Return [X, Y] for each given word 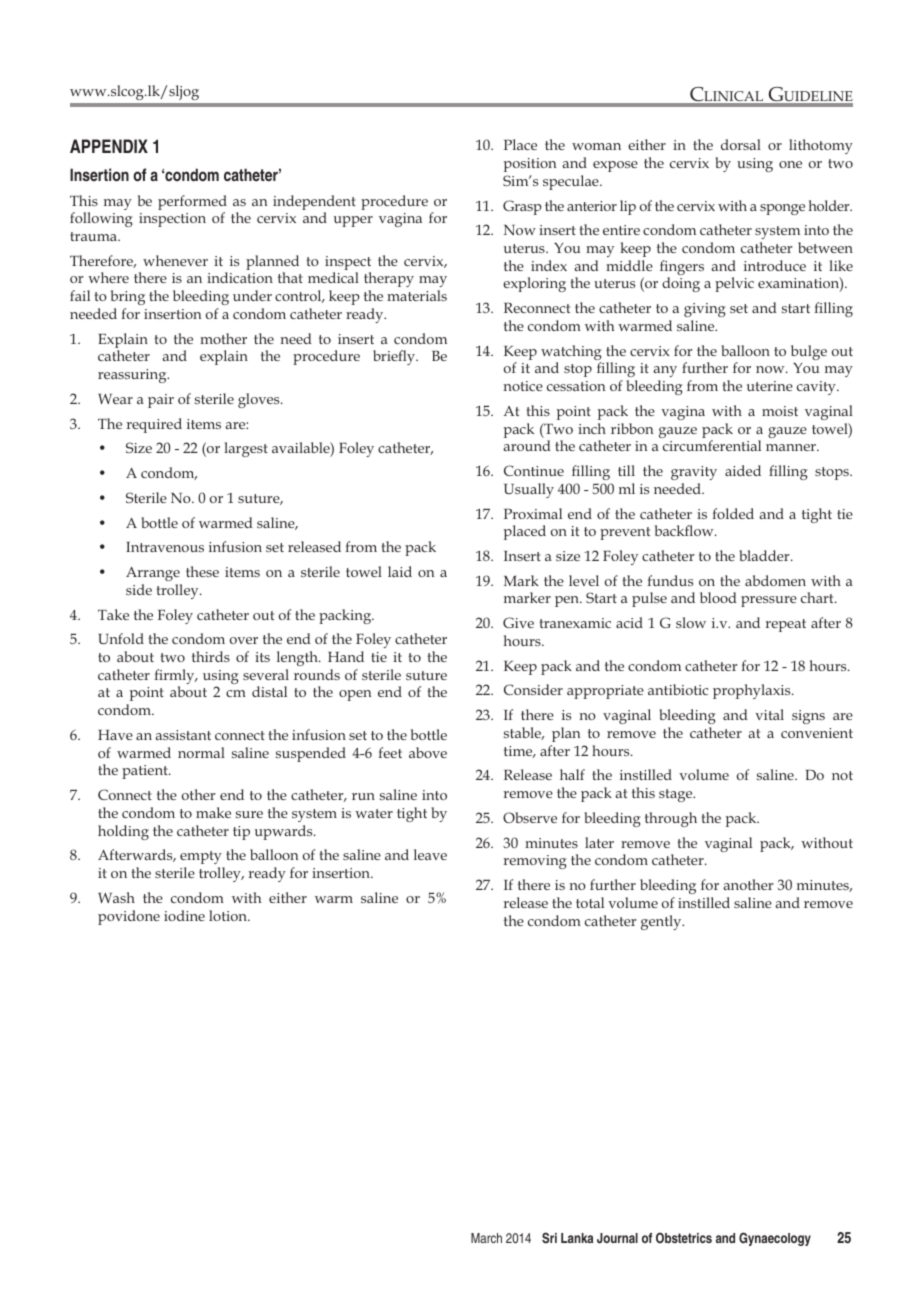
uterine [770, 386]
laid [400, 571]
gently [662, 922]
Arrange [153, 574]
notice [523, 386]
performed [192, 202]
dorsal [741, 144]
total [590, 902]
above [428, 752]
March [486, 1238]
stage [677, 795]
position [530, 165]
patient [146, 772]
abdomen [775, 580]
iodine [184, 915]
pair [161, 401]
